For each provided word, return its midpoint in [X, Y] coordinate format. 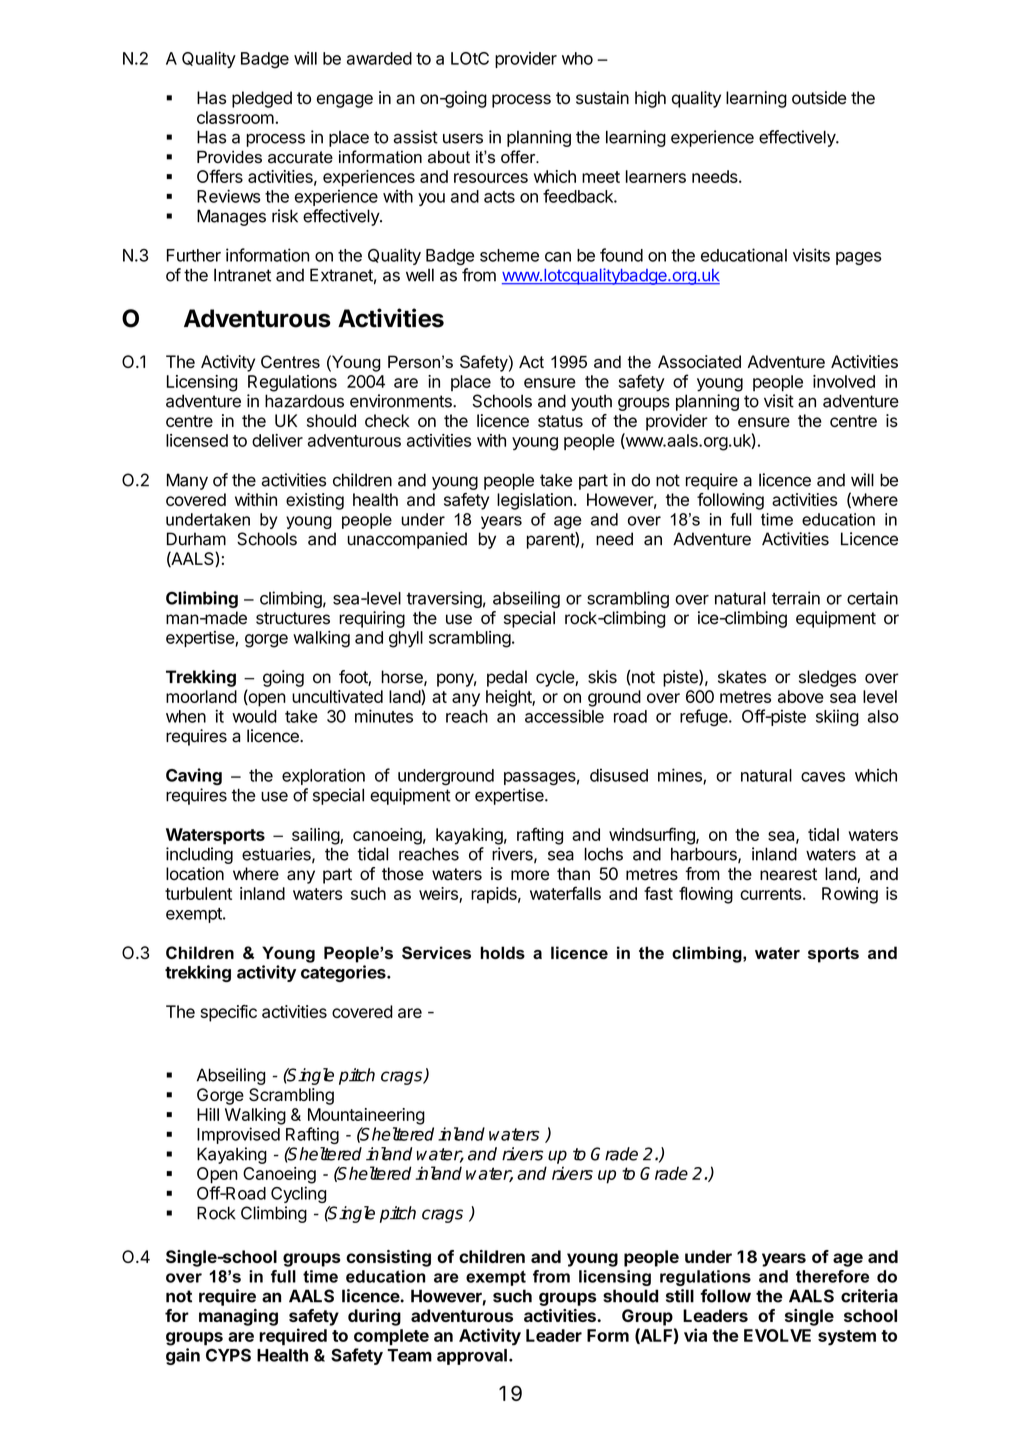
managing [238, 1317]
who [577, 58]
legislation [534, 501]
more [530, 875]
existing [315, 501]
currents [772, 894]
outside [819, 98]
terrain [796, 598]
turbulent [198, 893]
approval [472, 1357]
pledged [262, 99]
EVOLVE [777, 1335]
